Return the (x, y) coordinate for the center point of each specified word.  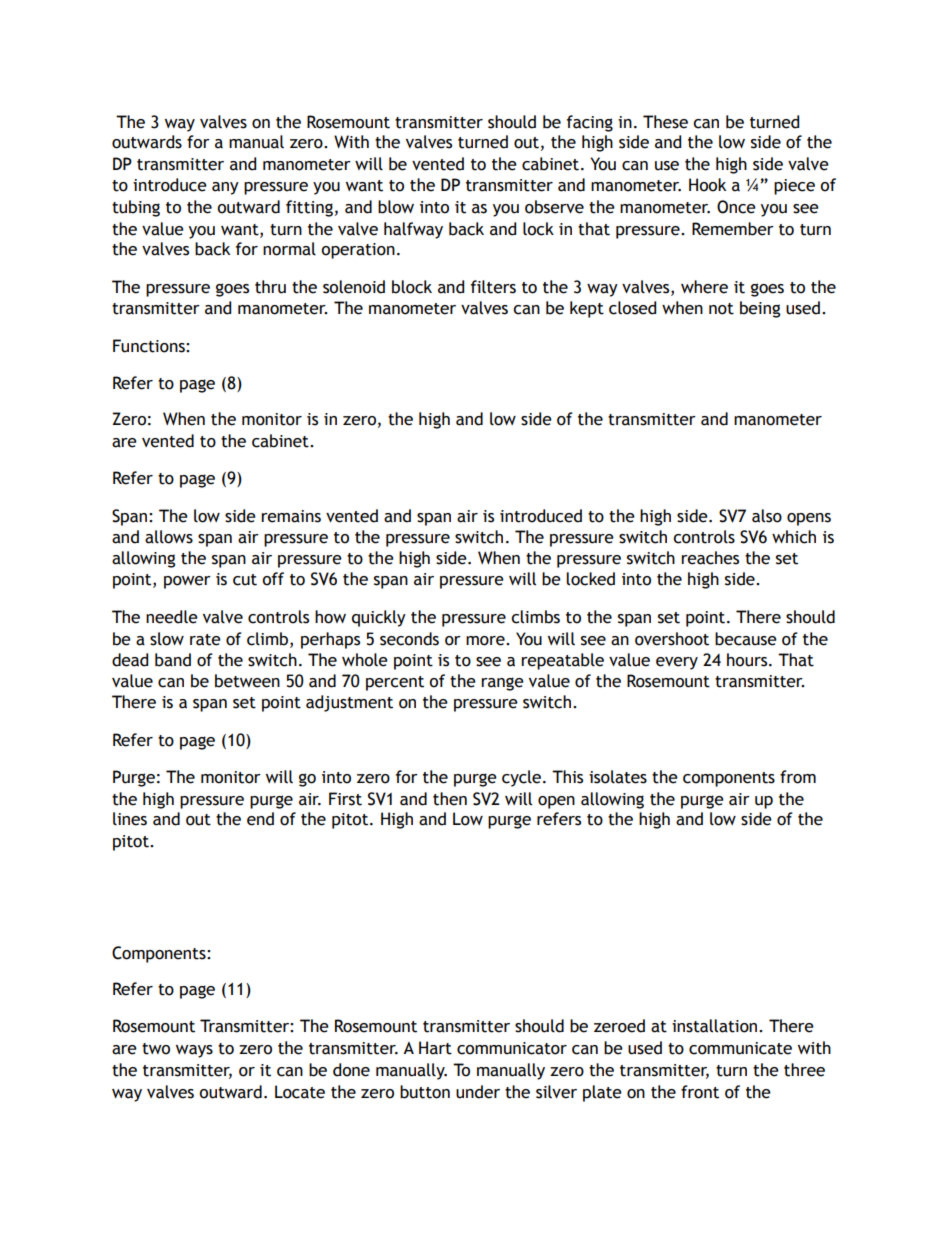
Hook (707, 185)
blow (396, 207)
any (225, 188)
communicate (740, 1048)
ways (194, 1051)
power (187, 582)
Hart (435, 1048)
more (486, 641)
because (746, 639)
